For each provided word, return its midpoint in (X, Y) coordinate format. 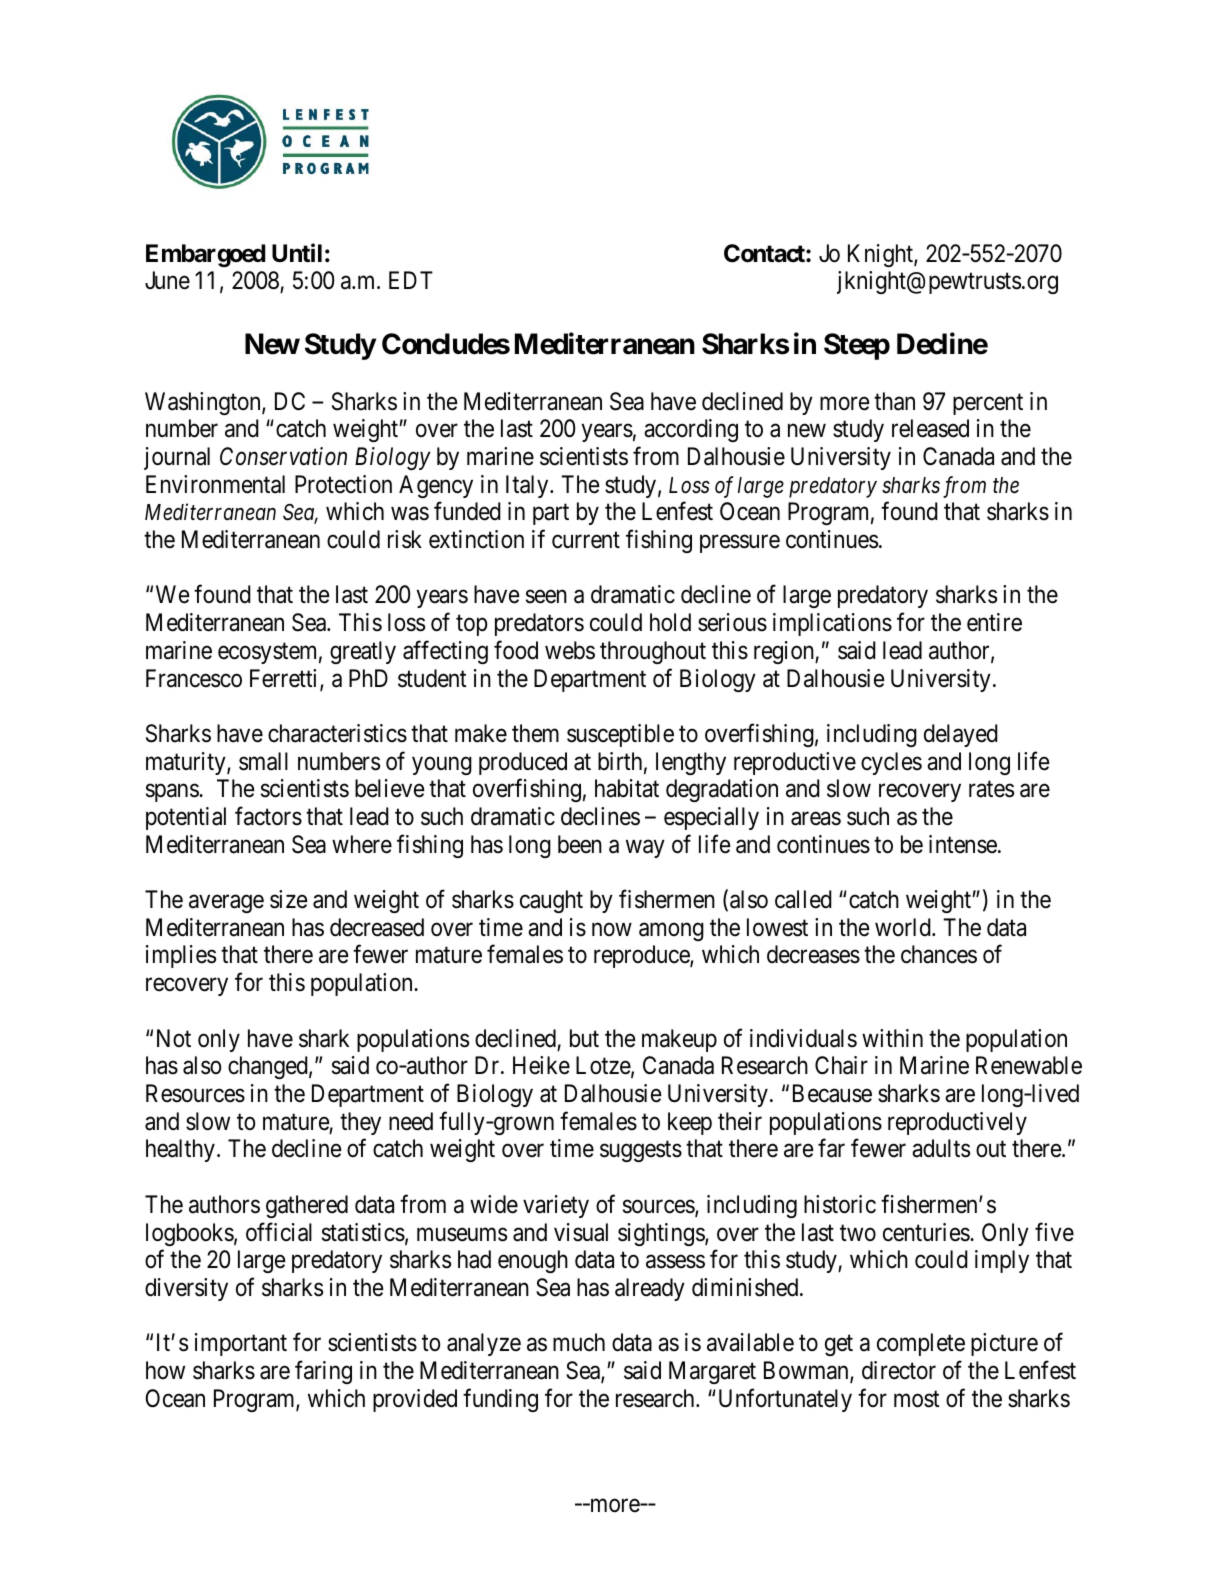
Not (174, 1038)
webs (570, 650)
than (894, 401)
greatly (363, 652)
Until (297, 253)
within (892, 1038)
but (584, 1038)
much (579, 1342)
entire (994, 622)
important (241, 1344)
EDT (411, 280)
